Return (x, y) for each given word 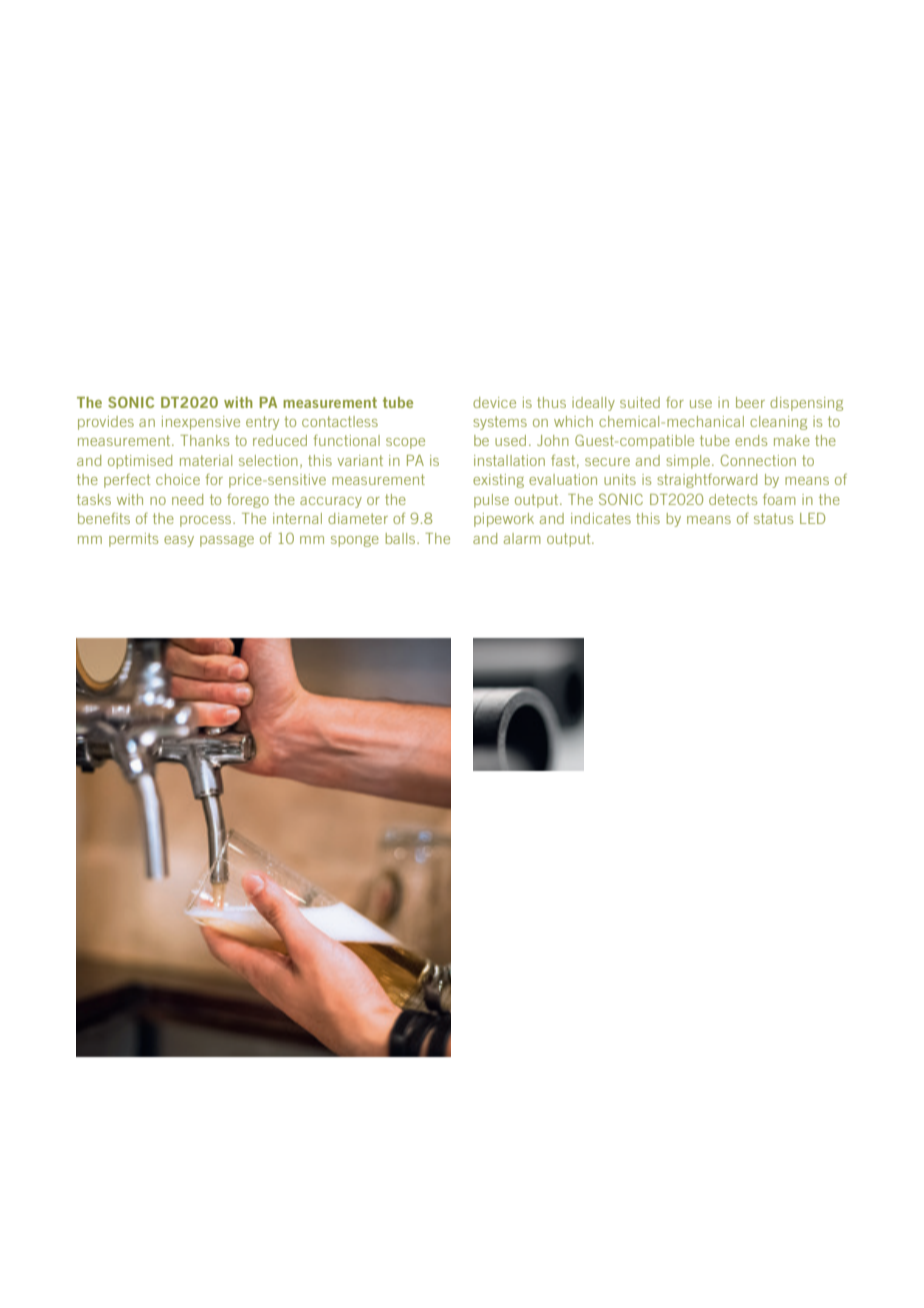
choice (178, 479)
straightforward (707, 481)
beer (750, 402)
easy (179, 541)
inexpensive (201, 423)
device (494, 402)
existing (498, 481)
